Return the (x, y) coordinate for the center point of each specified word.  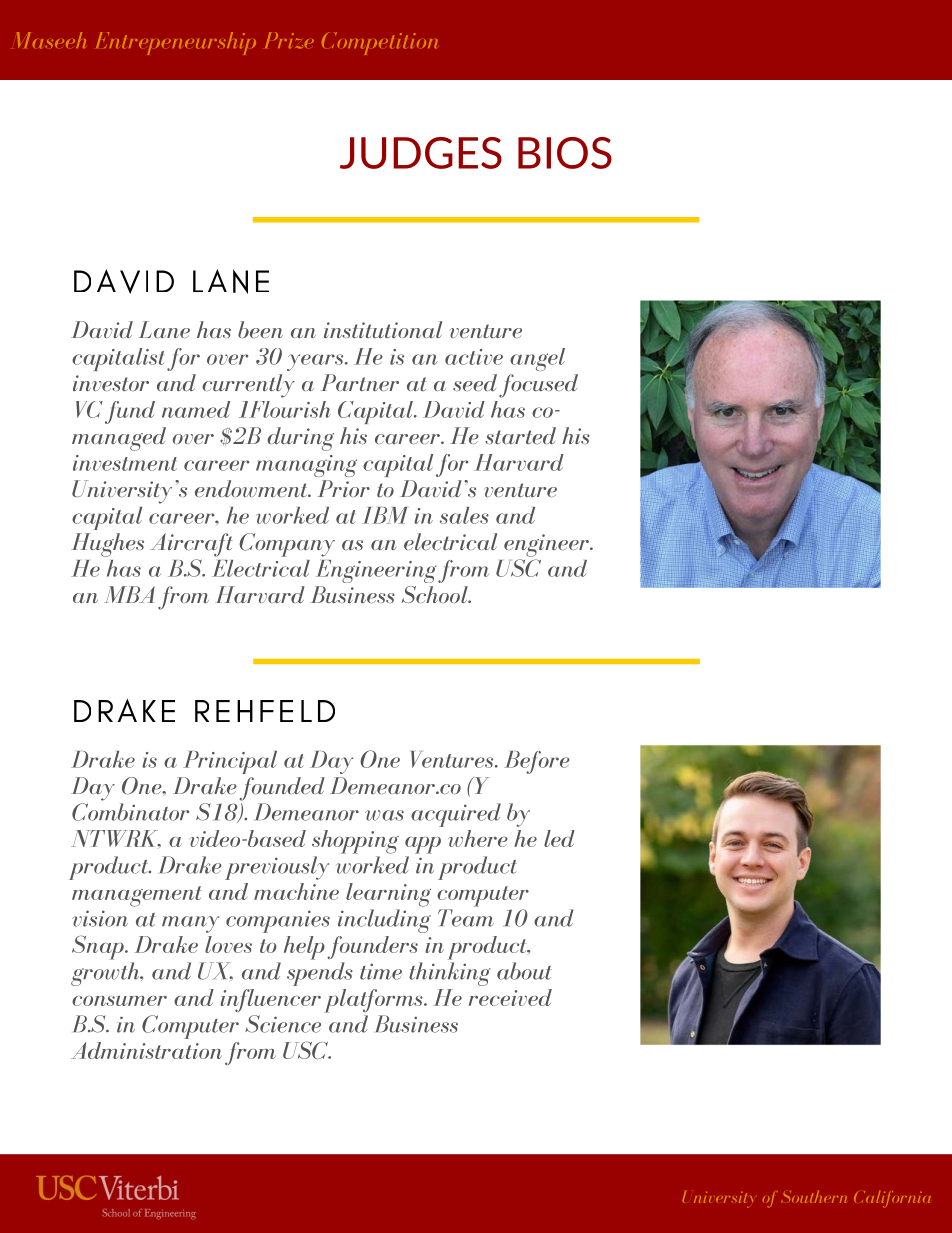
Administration (146, 1050)
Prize (289, 40)
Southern (814, 1197)
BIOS (565, 153)
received (510, 997)
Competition (380, 43)
